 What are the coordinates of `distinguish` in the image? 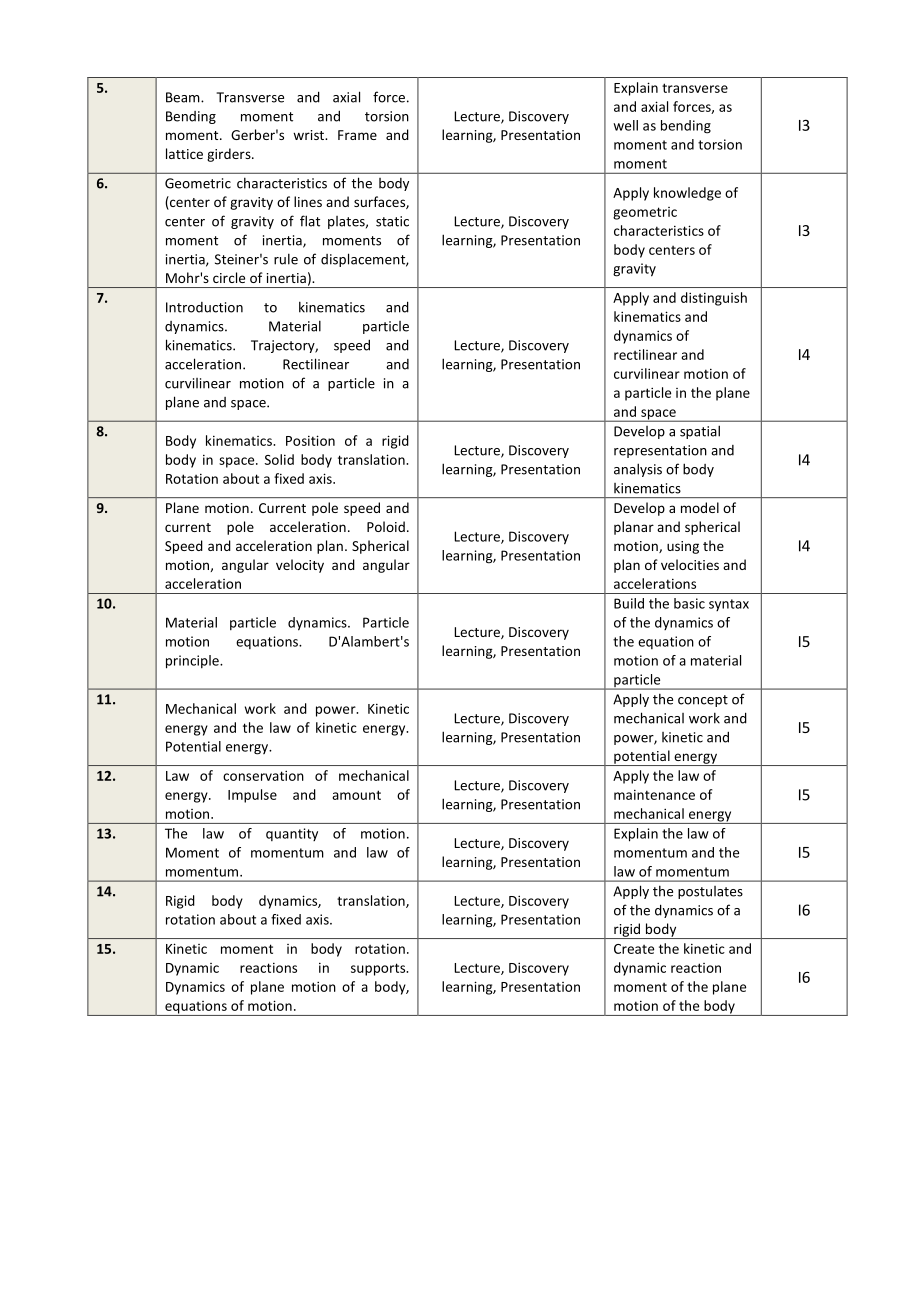 It's located at (714, 299).
